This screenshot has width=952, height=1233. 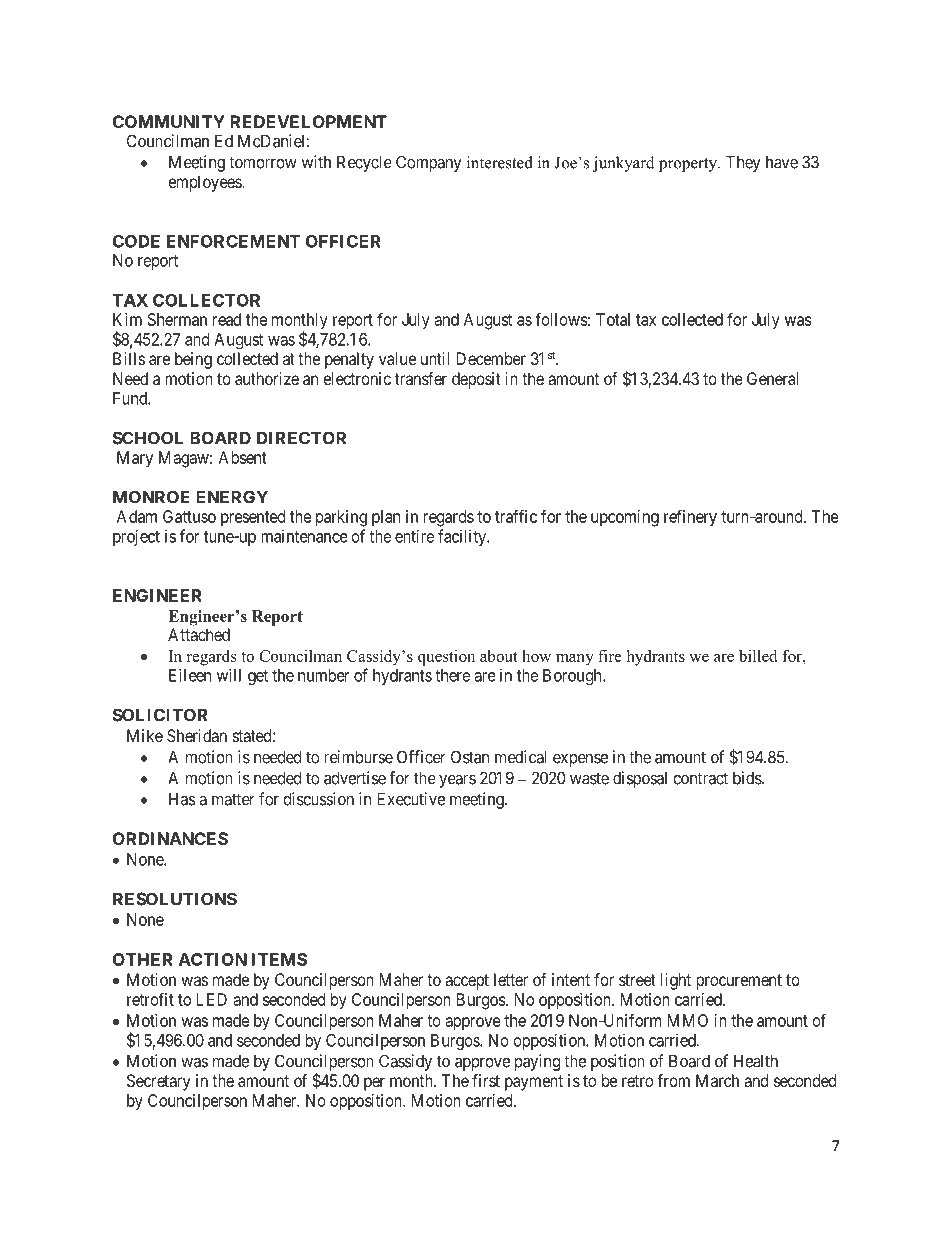 I want to click on Absent, so click(x=243, y=457).
